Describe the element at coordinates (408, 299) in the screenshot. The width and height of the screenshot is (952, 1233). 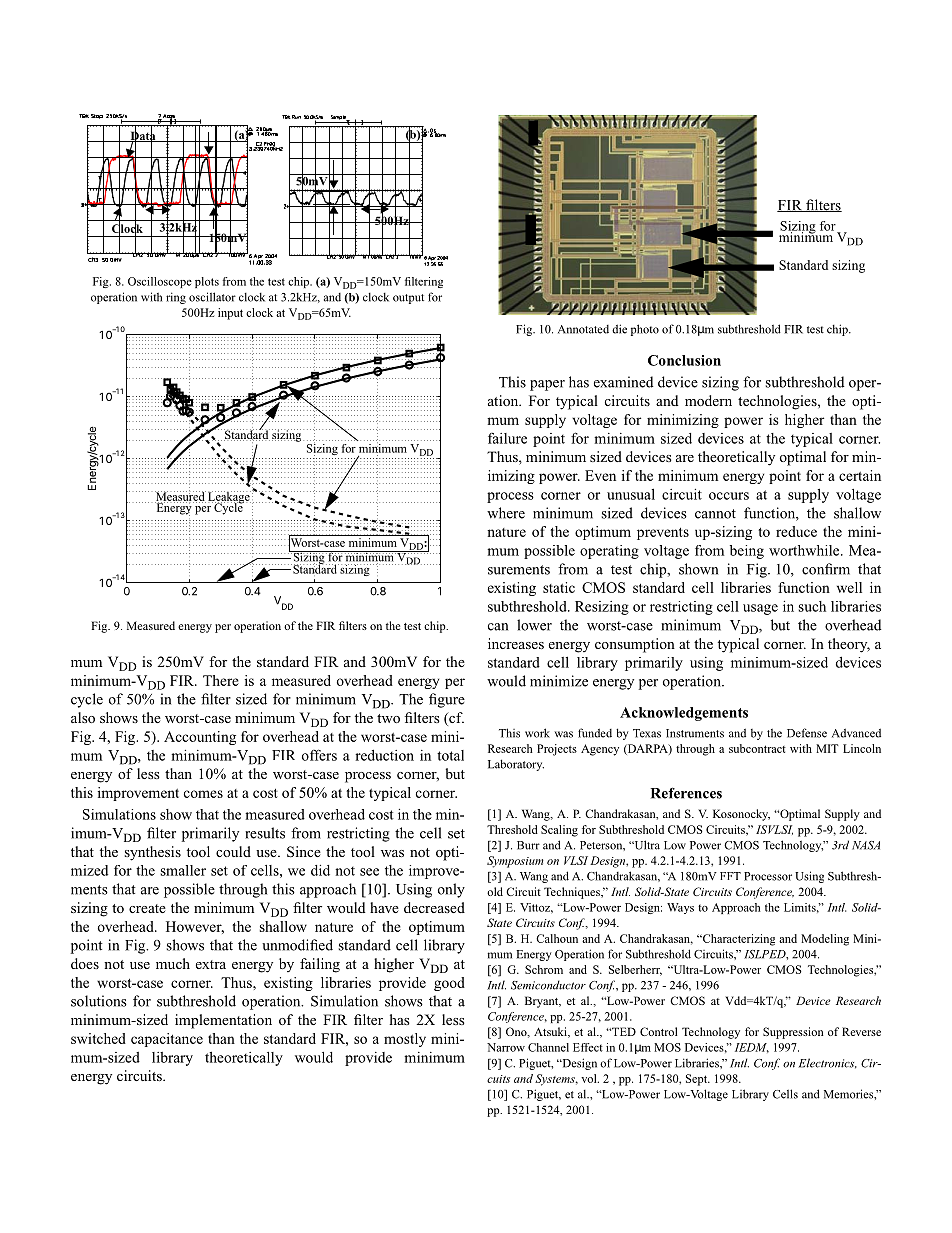
I see `output` at that location.
